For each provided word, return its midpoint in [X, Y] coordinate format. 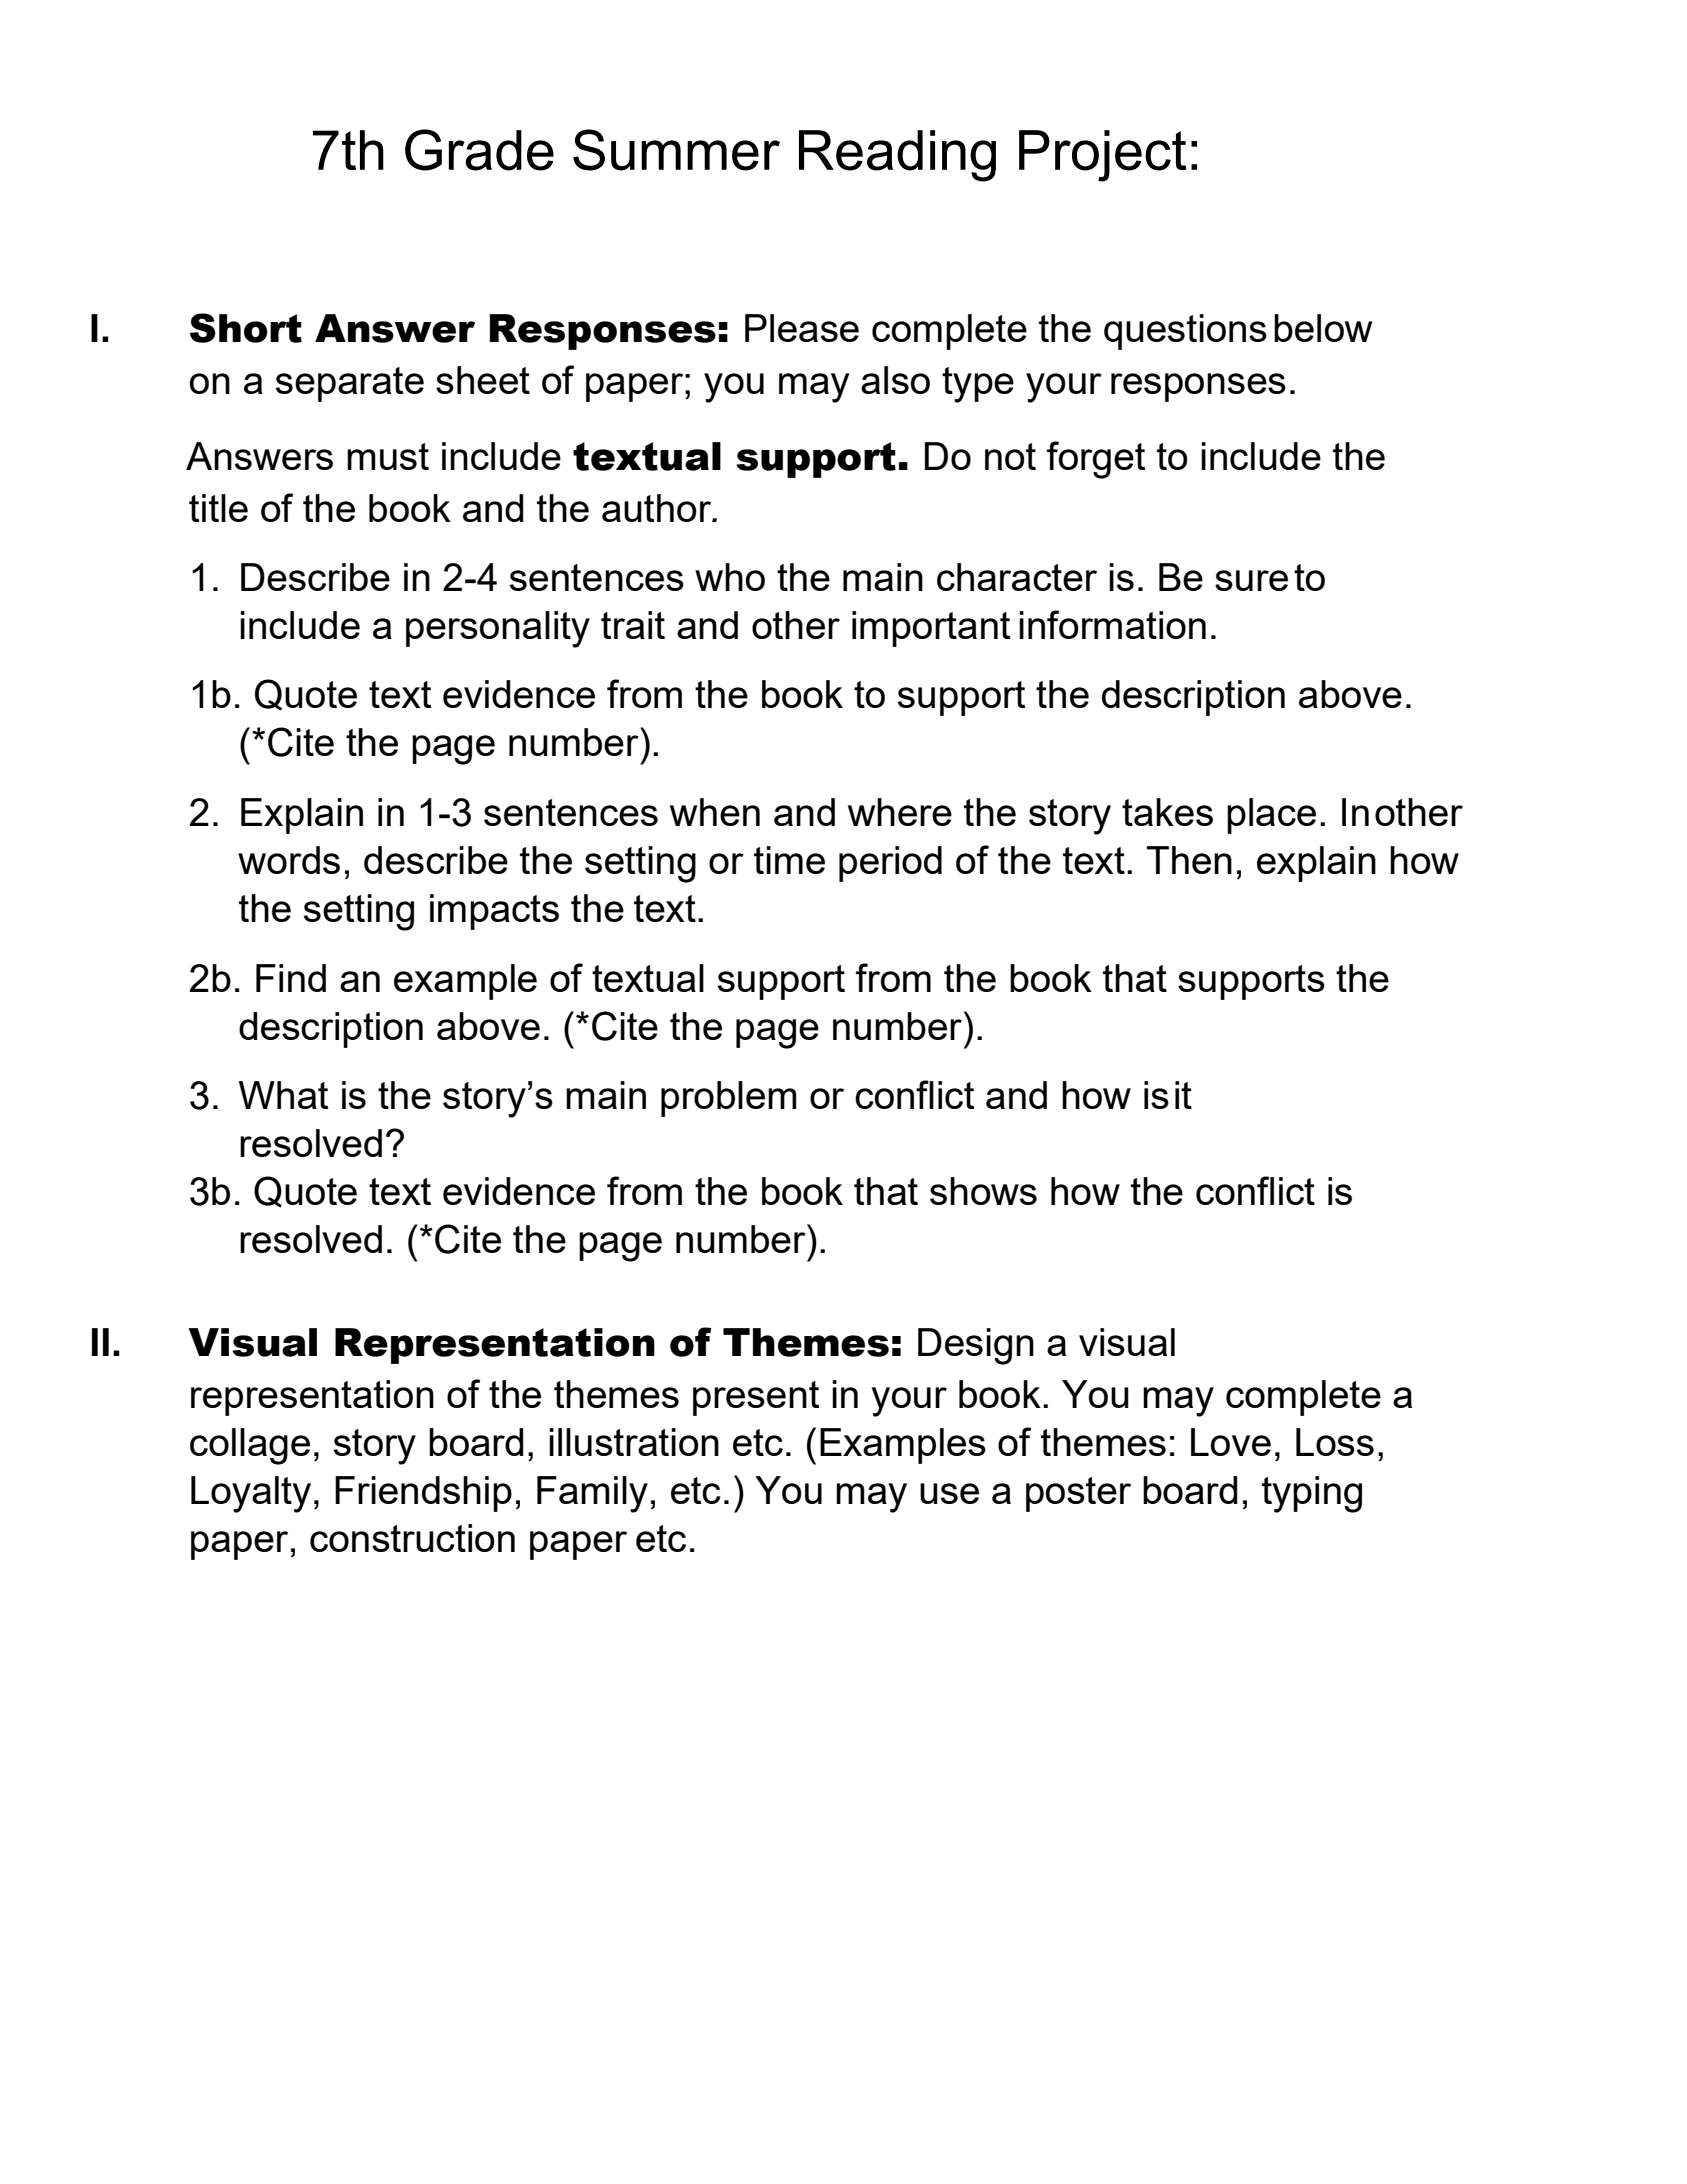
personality [498, 629]
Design [976, 1346]
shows [983, 1191]
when [715, 812]
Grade [479, 150]
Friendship [423, 1494]
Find [291, 978]
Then [1189, 860]
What [283, 1095]
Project [1102, 156]
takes [1167, 812]
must [388, 456]
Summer [676, 150]
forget [1096, 460]
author [658, 508]
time [789, 860]
